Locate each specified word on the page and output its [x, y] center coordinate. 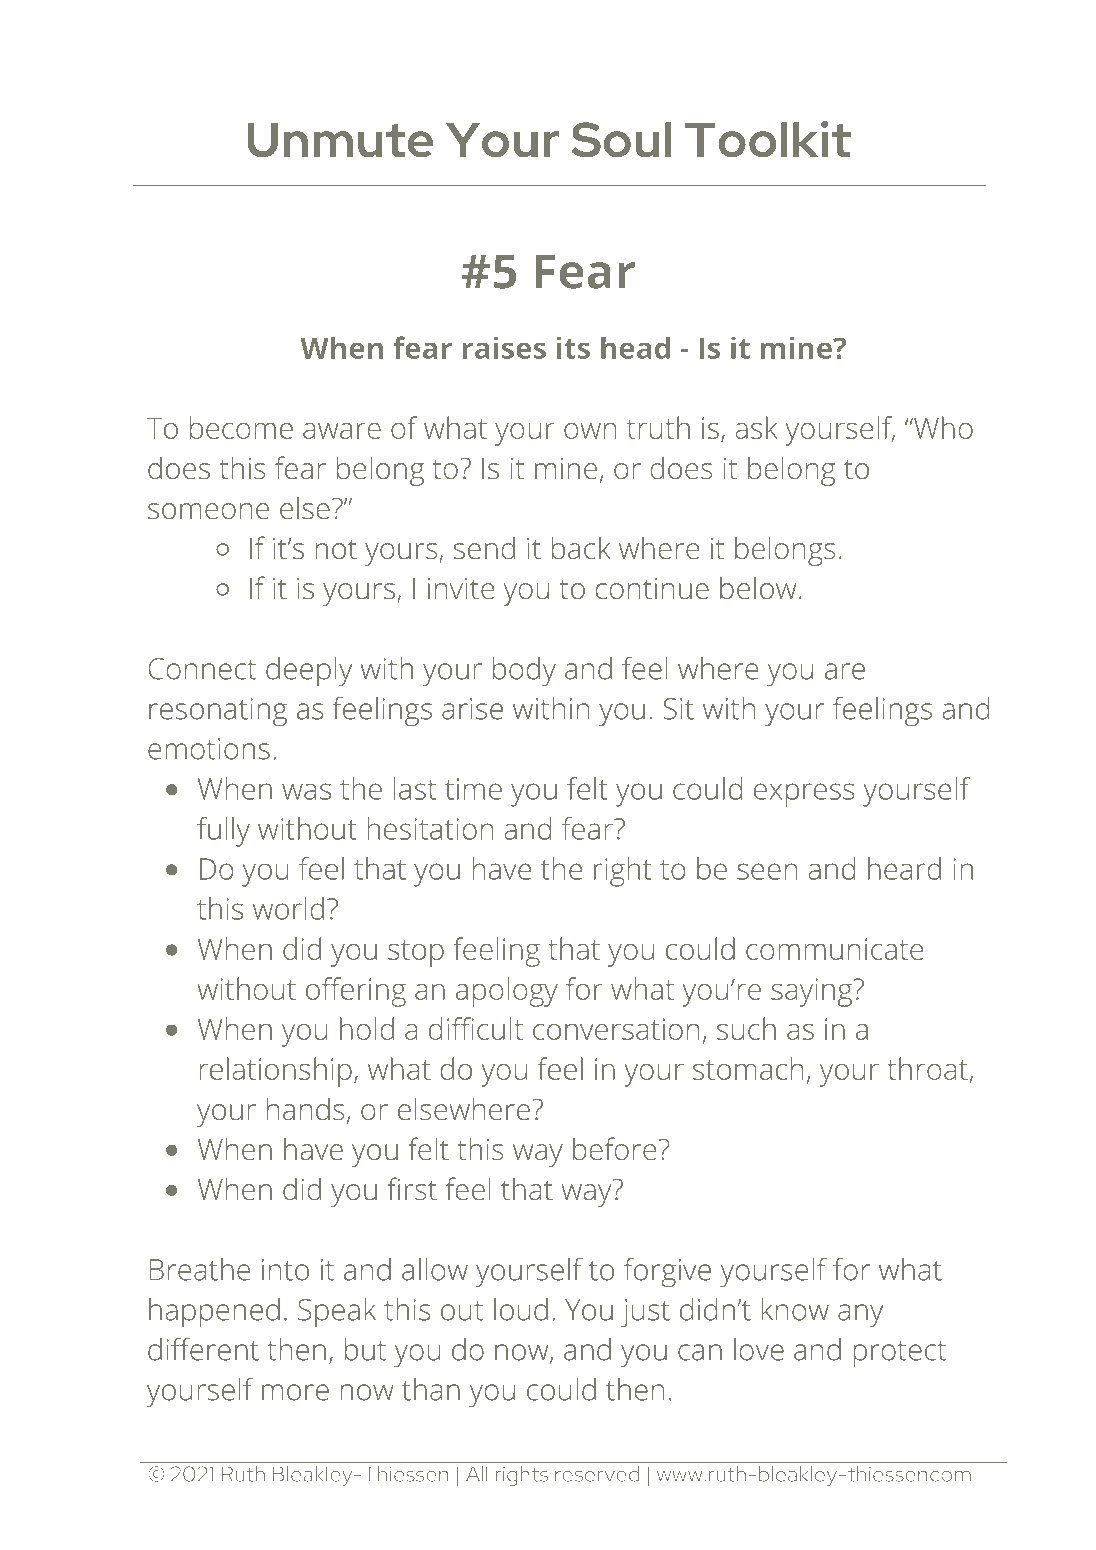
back [581, 547]
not [336, 549]
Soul [621, 139]
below [758, 587]
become [241, 427]
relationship [275, 1072]
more [295, 1392]
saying [812, 992]
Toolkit [768, 139]
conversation [616, 1029]
